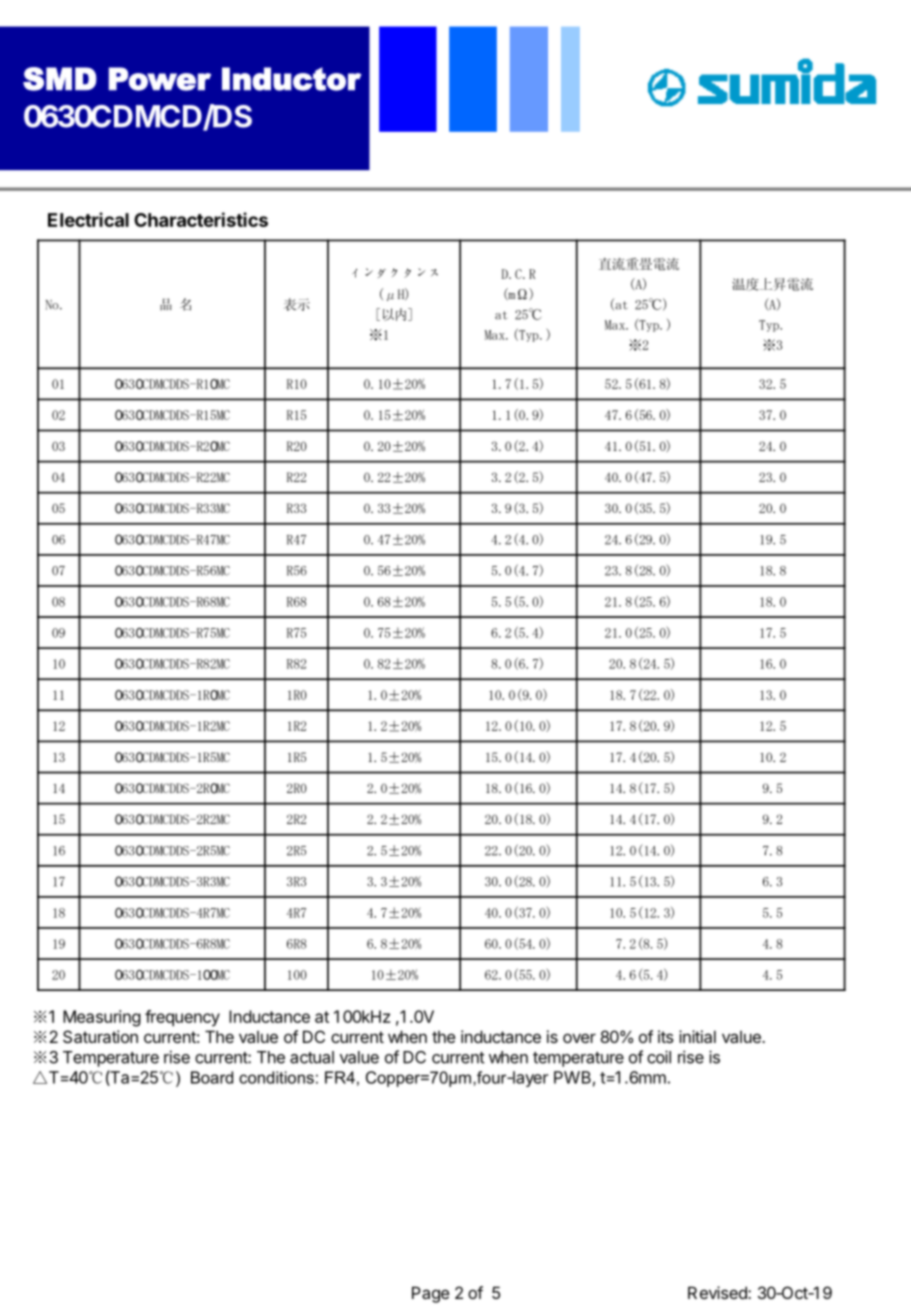  I want to click on over, so click(579, 1038).
